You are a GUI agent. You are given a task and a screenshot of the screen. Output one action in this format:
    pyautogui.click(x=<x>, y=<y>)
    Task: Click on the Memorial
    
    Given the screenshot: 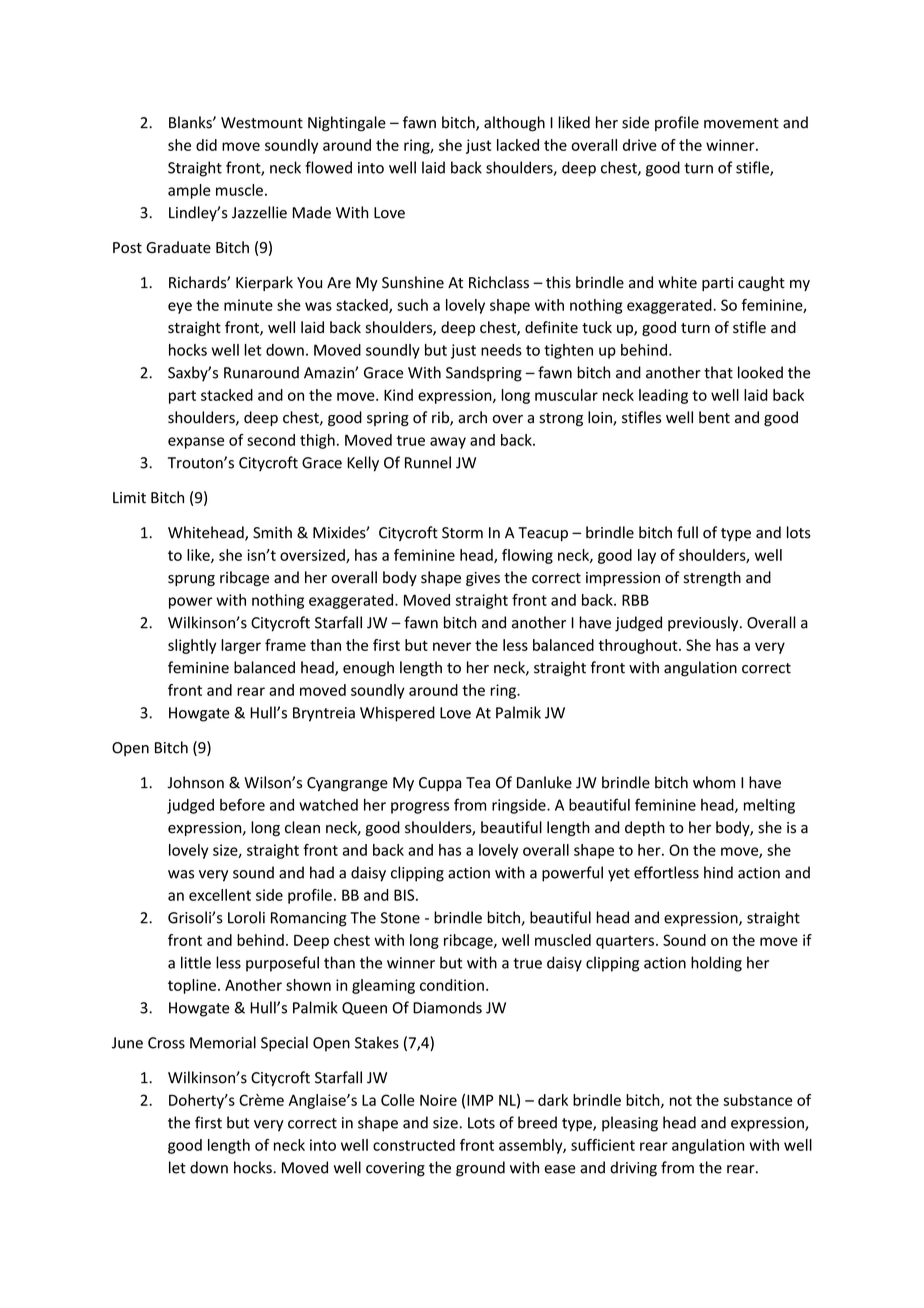 What is the action you would take?
    pyautogui.click(x=223, y=1042)
